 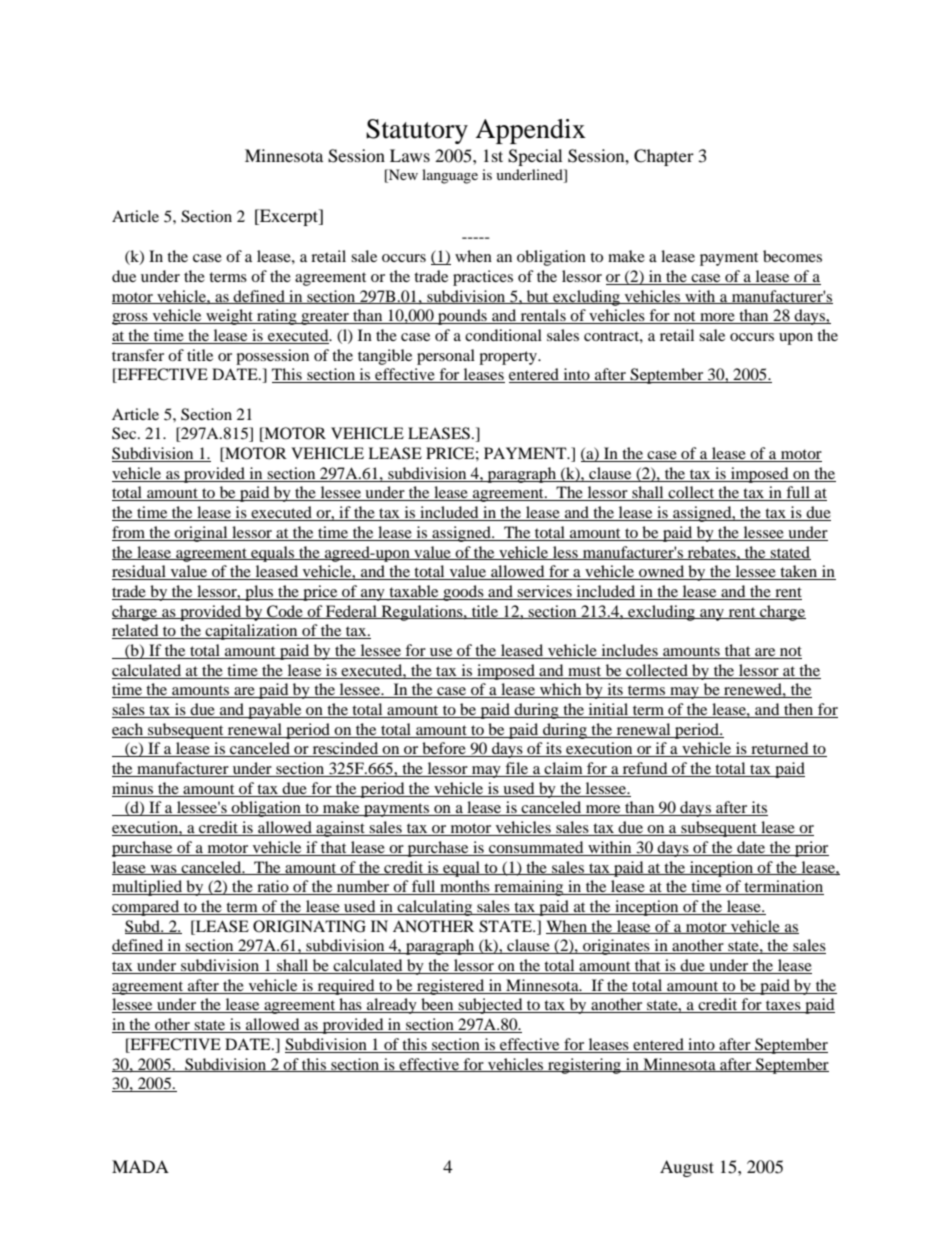 What do you see at coordinates (289, 217) in the screenshot?
I see `Excerpt` at bounding box center [289, 217].
